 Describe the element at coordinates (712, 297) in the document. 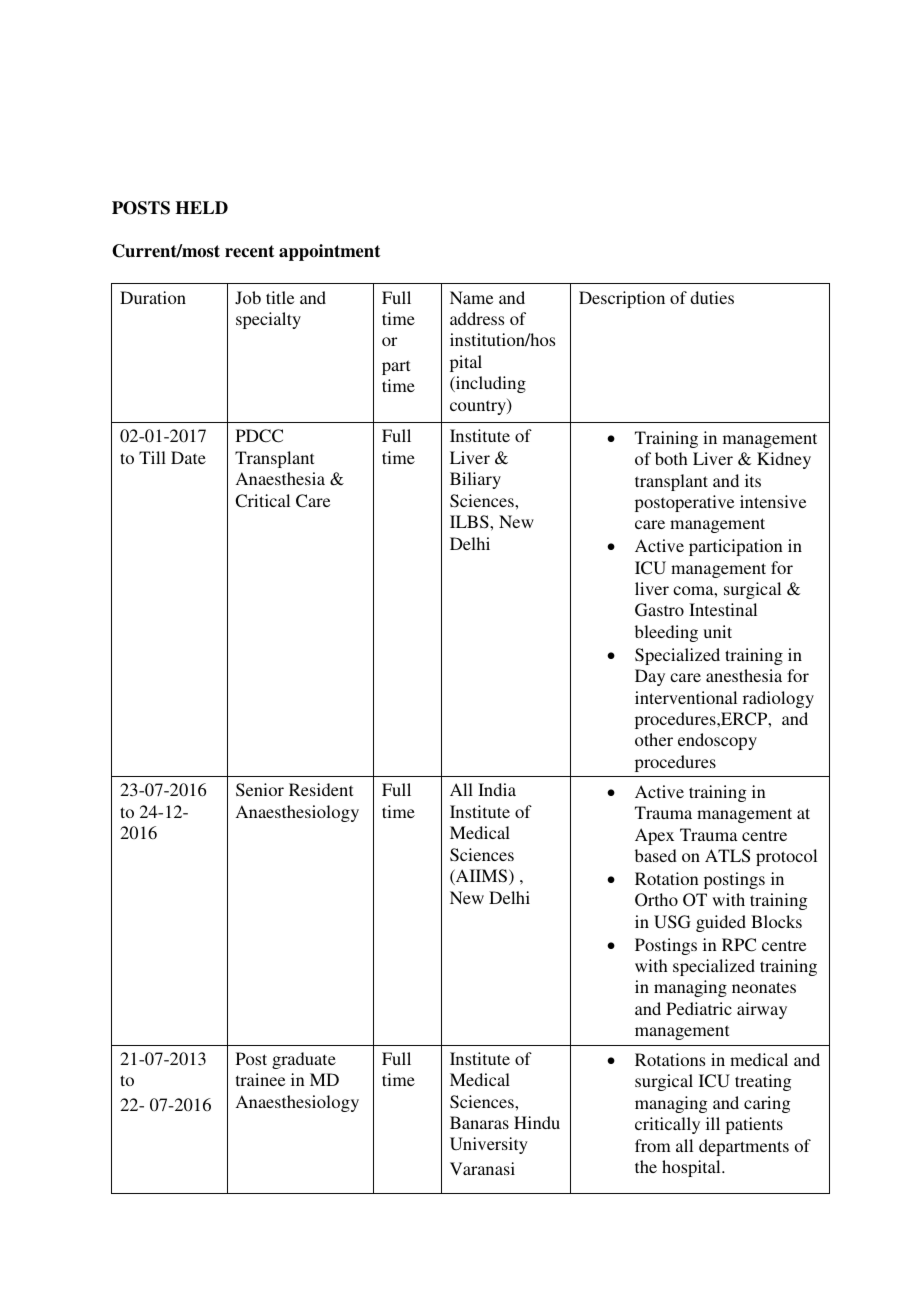

I see `duties` at that location.
